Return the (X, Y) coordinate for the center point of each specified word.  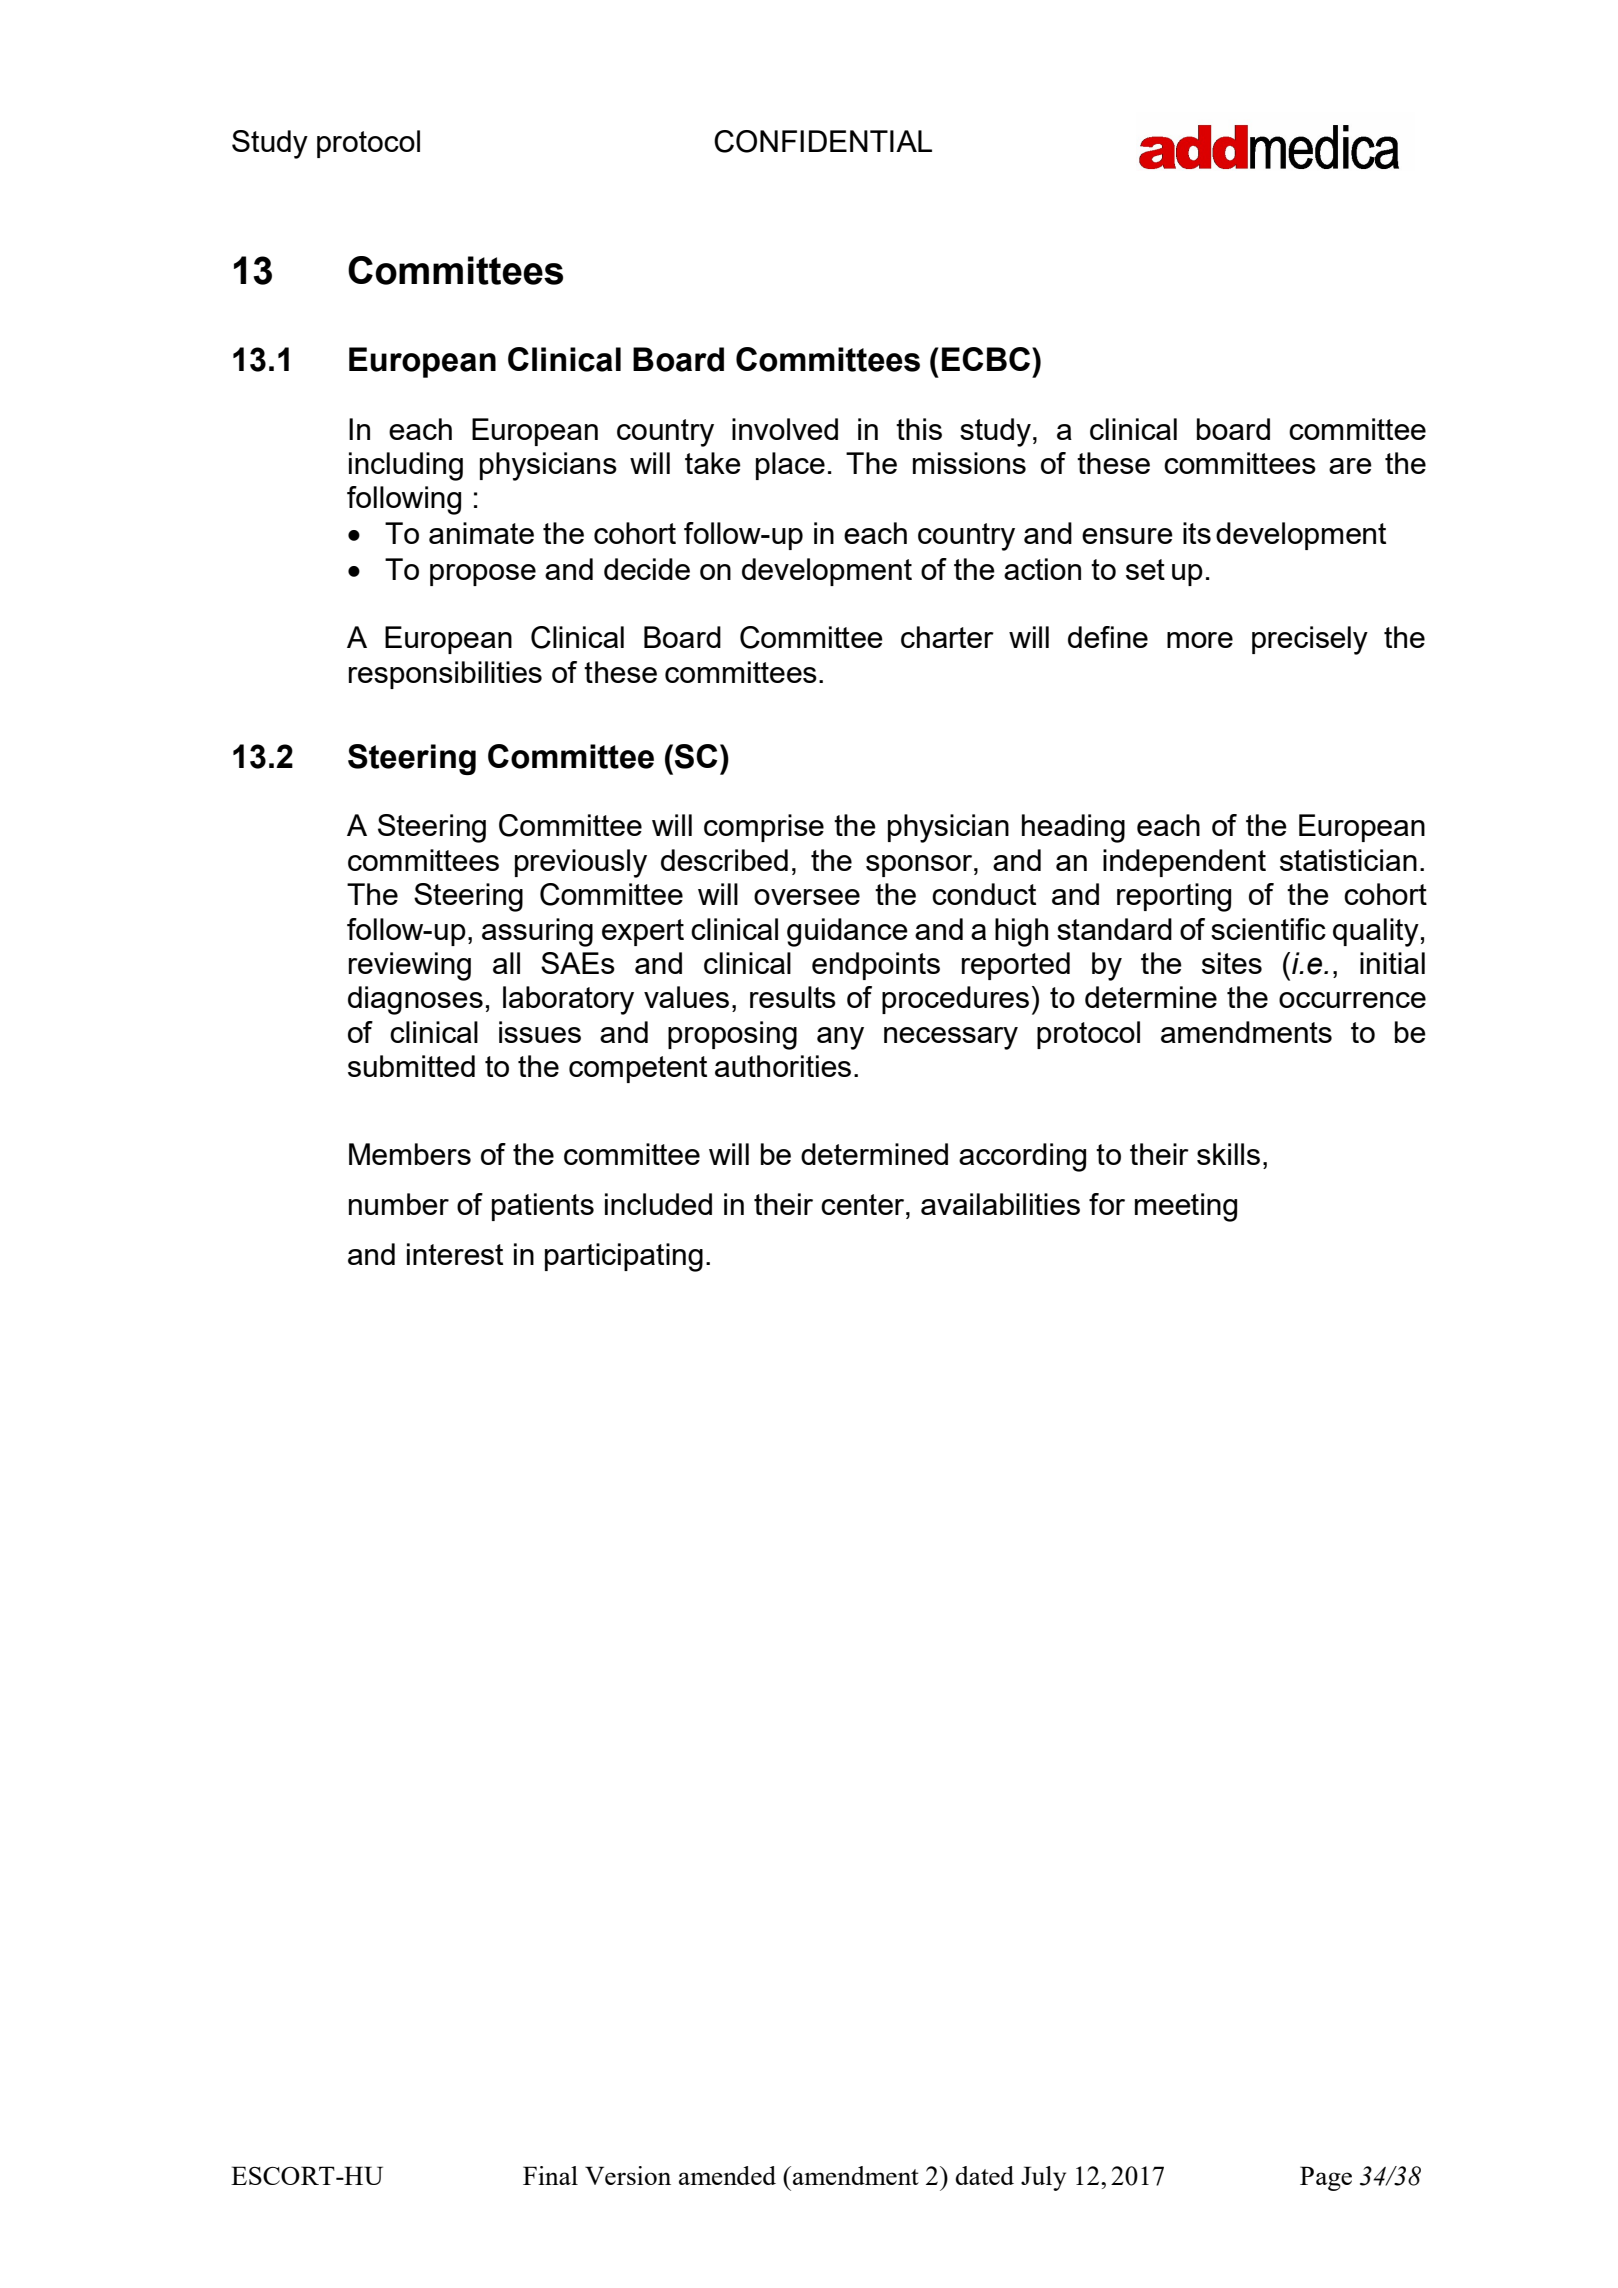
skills (1228, 1154)
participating (624, 1257)
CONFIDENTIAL (823, 141)
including (406, 466)
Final (550, 2175)
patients (543, 1207)
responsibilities (445, 675)
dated (984, 2175)
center (864, 1204)
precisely (1310, 640)
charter (947, 637)
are (1350, 466)
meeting (1186, 1207)
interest (455, 1254)
